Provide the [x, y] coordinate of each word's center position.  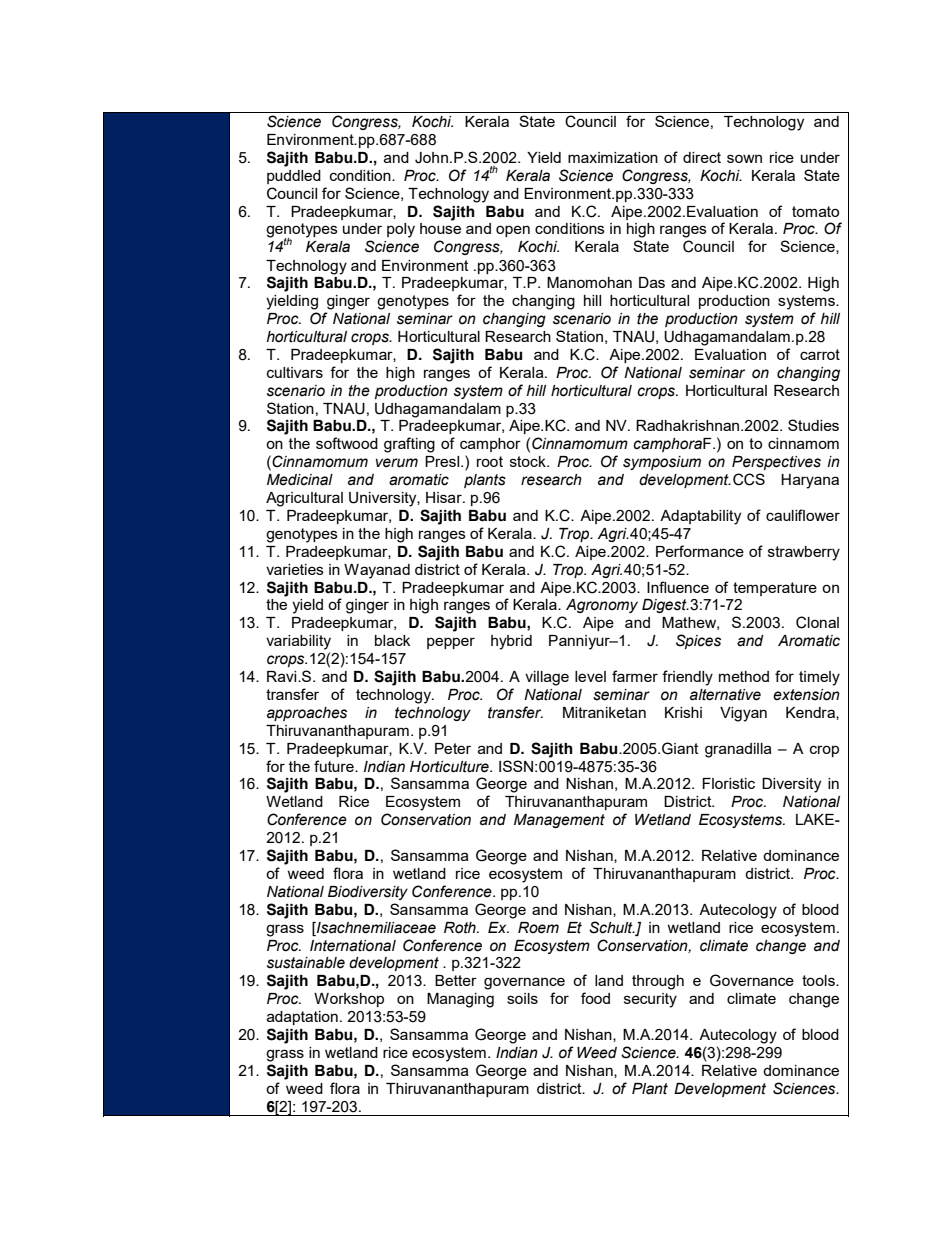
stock [529, 461]
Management [559, 821]
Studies [813, 425]
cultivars [295, 372]
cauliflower [803, 515]
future [335, 766]
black [392, 640]
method [744, 676]
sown [744, 158]
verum [397, 463]
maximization [613, 157]
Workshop [349, 1000]
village [547, 678]
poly [401, 230]
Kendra [811, 713]
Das [652, 282]
